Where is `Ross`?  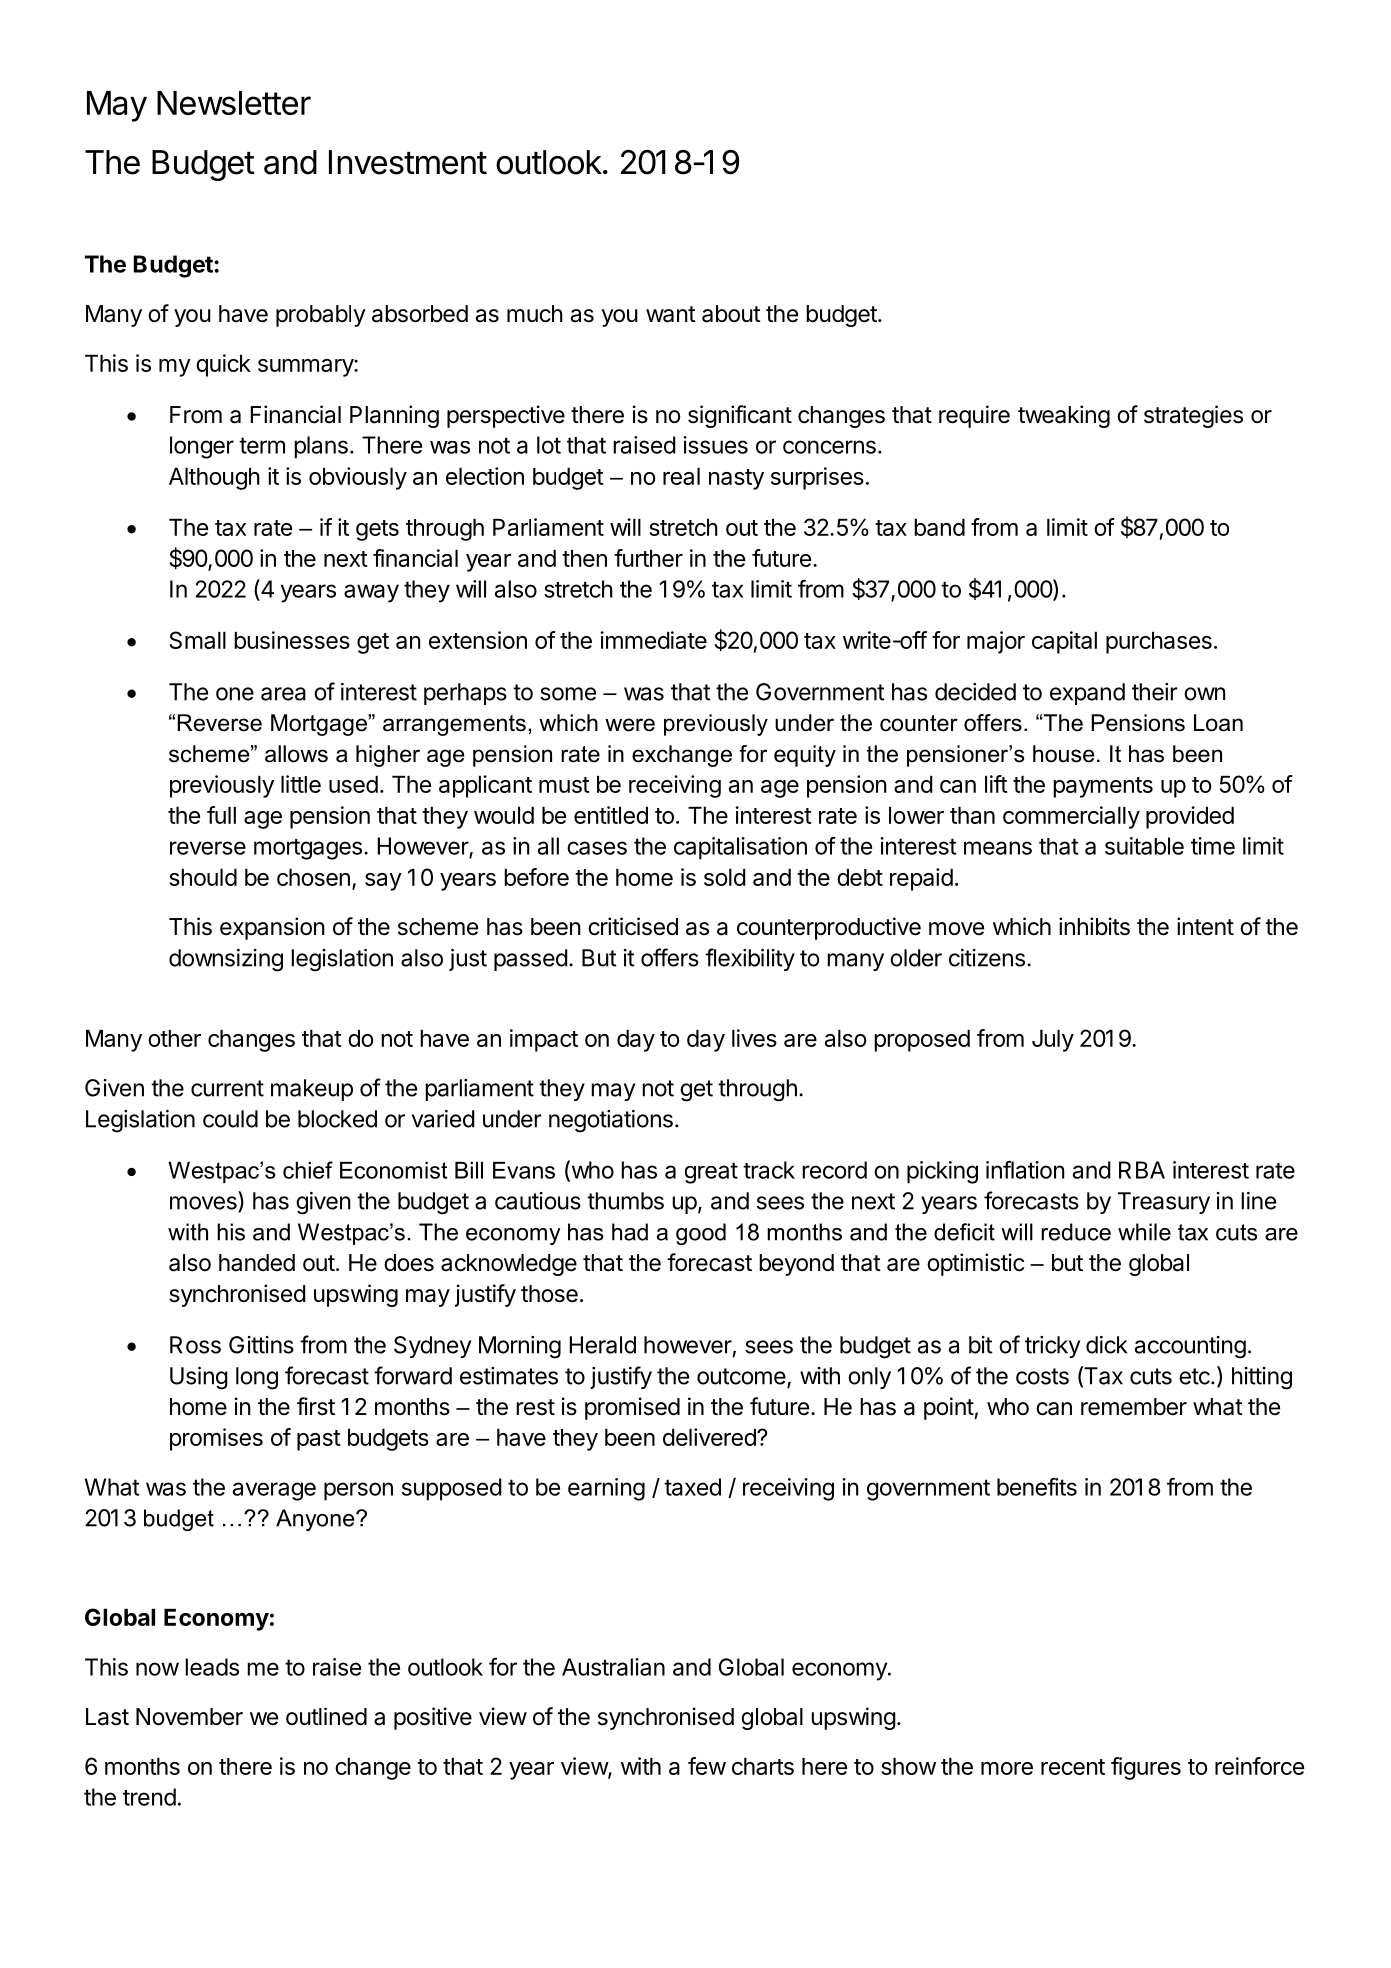 Ross is located at coordinates (195, 1345).
